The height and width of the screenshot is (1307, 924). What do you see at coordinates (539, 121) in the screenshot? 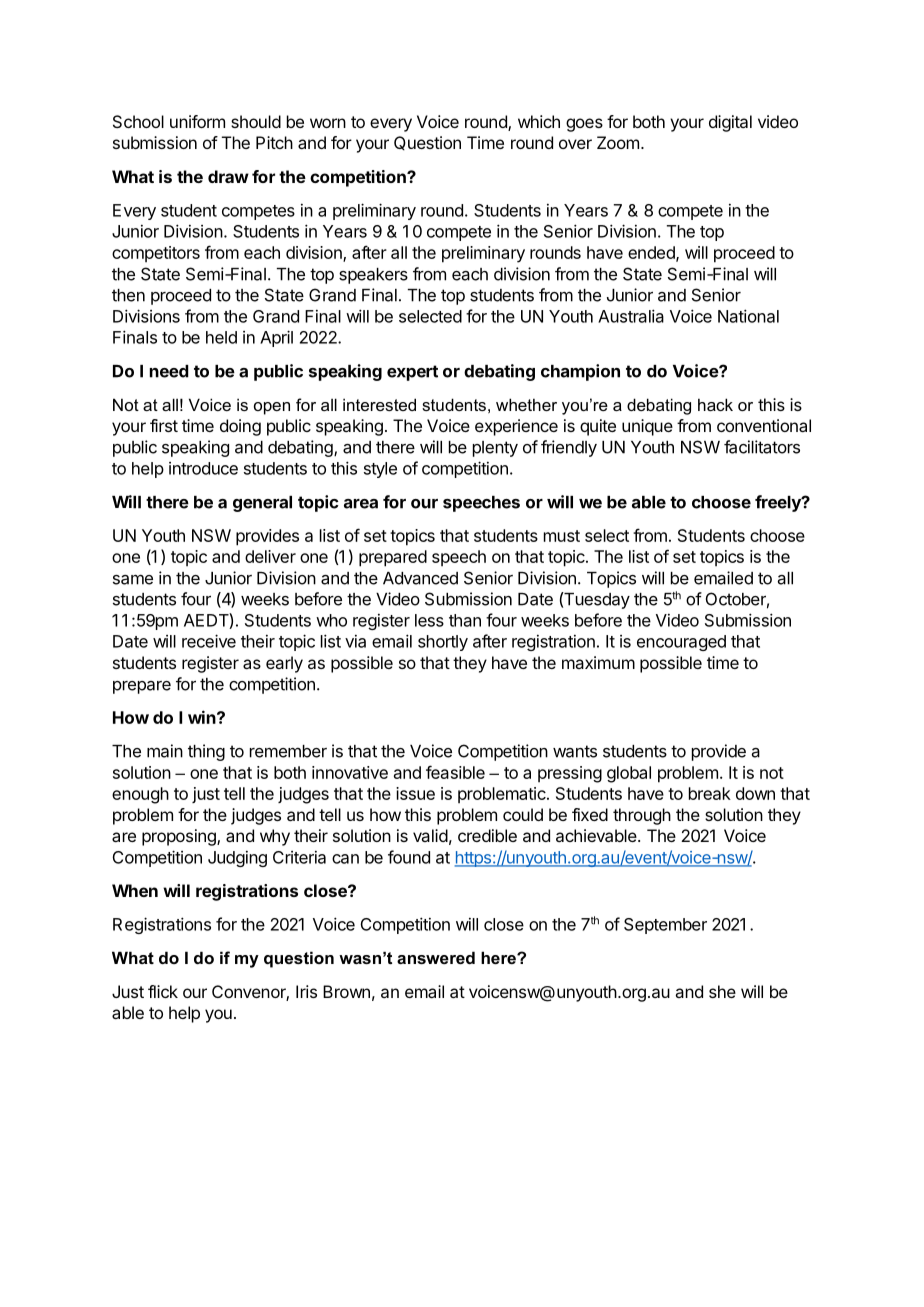
I see `which` at bounding box center [539, 121].
